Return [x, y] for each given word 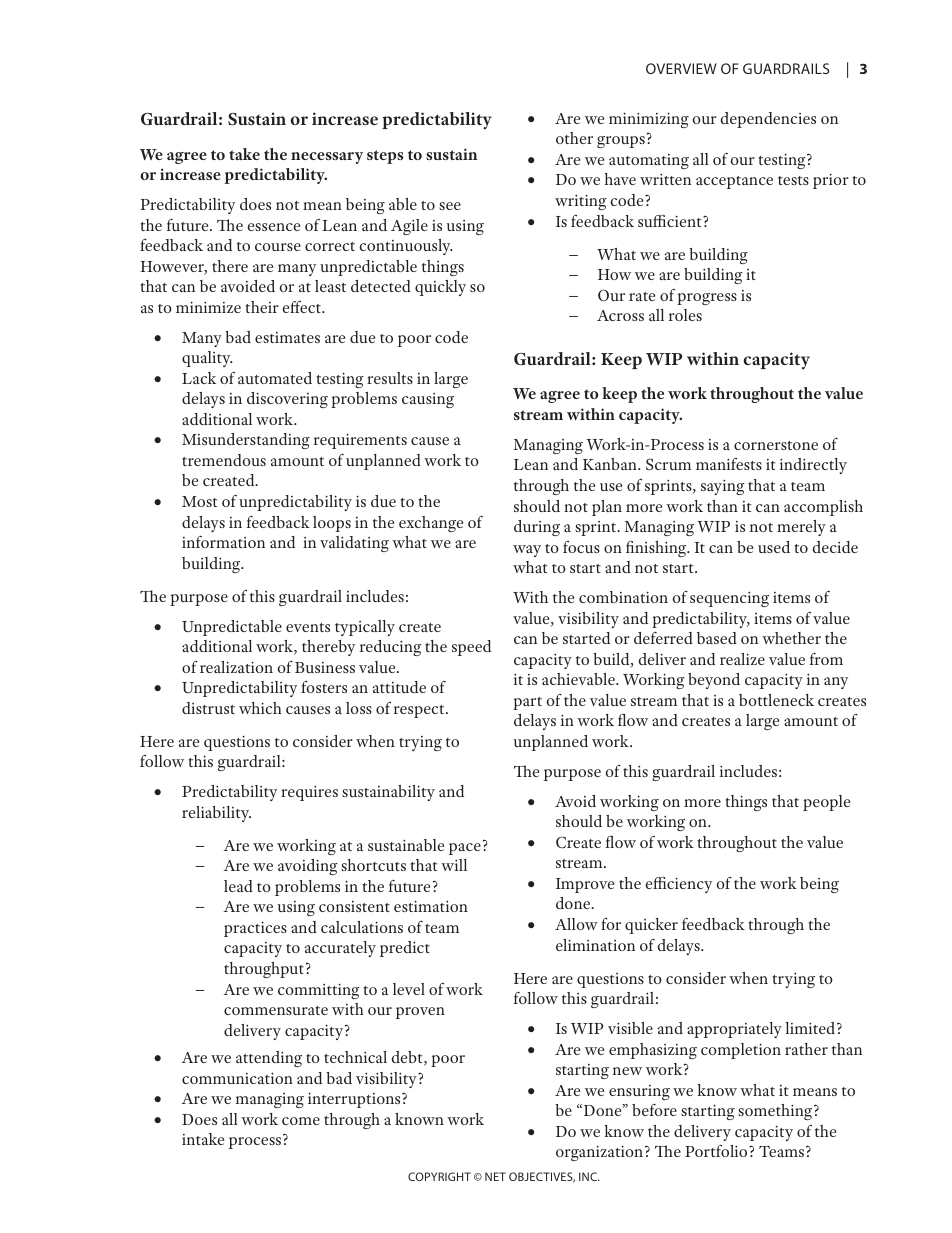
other [574, 138]
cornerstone [776, 445]
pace [465, 849]
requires [309, 793]
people [826, 803]
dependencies [768, 120]
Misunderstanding [246, 441]
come [301, 1121]
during [537, 528]
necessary [327, 158]
